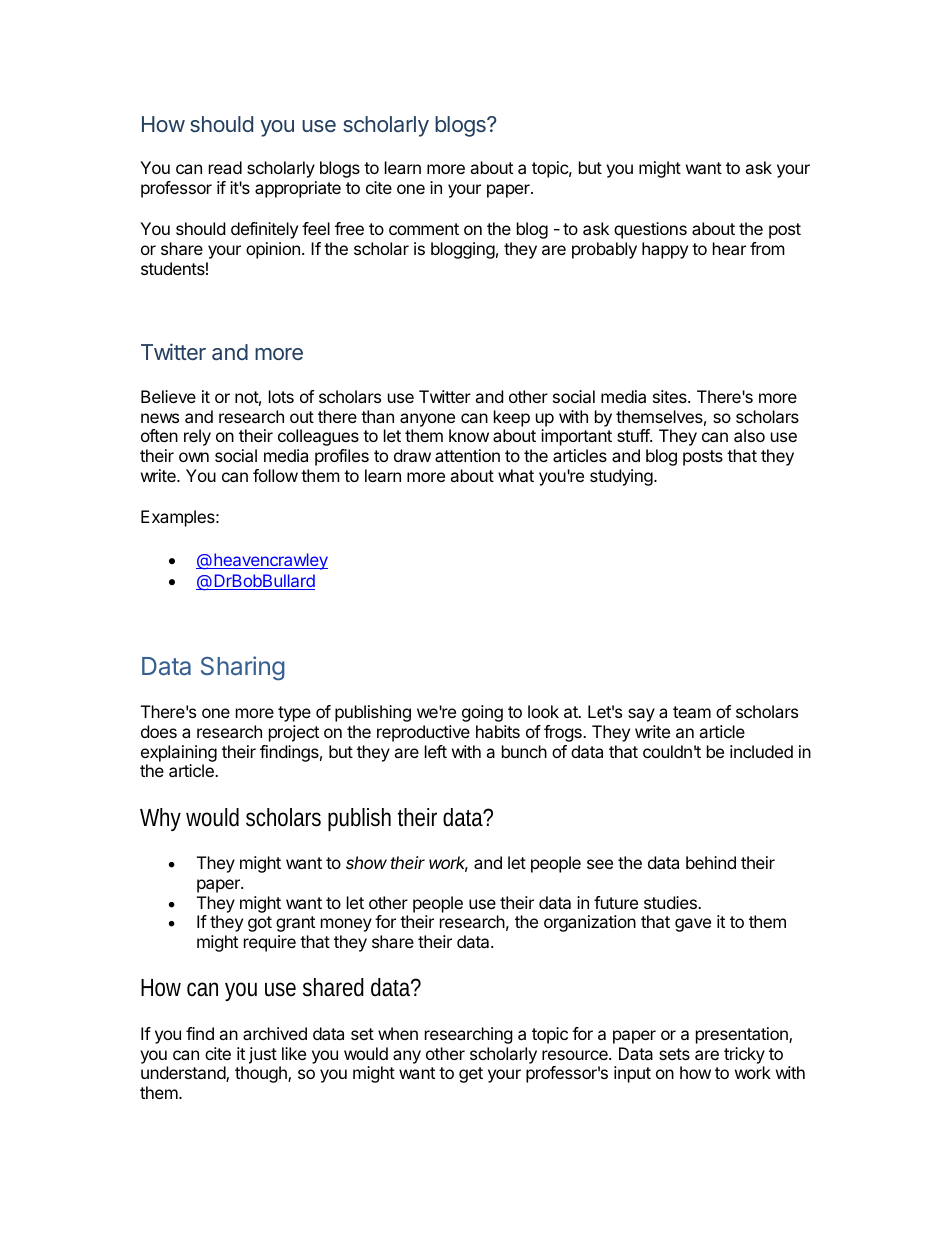  Describe the element at coordinates (471, 1075) in the screenshot. I see `get` at that location.
